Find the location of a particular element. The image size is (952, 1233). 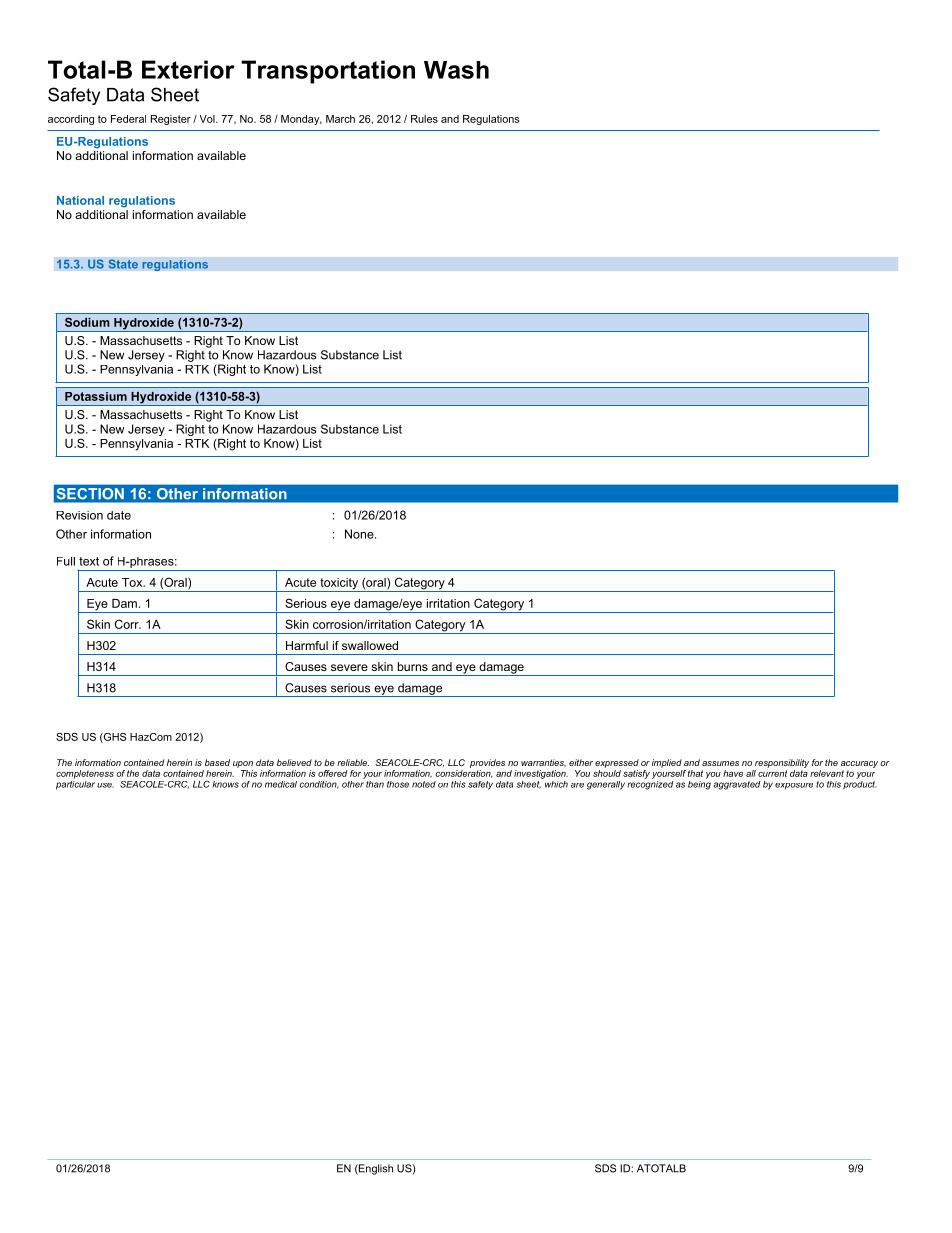

Rules is located at coordinates (424, 119).
